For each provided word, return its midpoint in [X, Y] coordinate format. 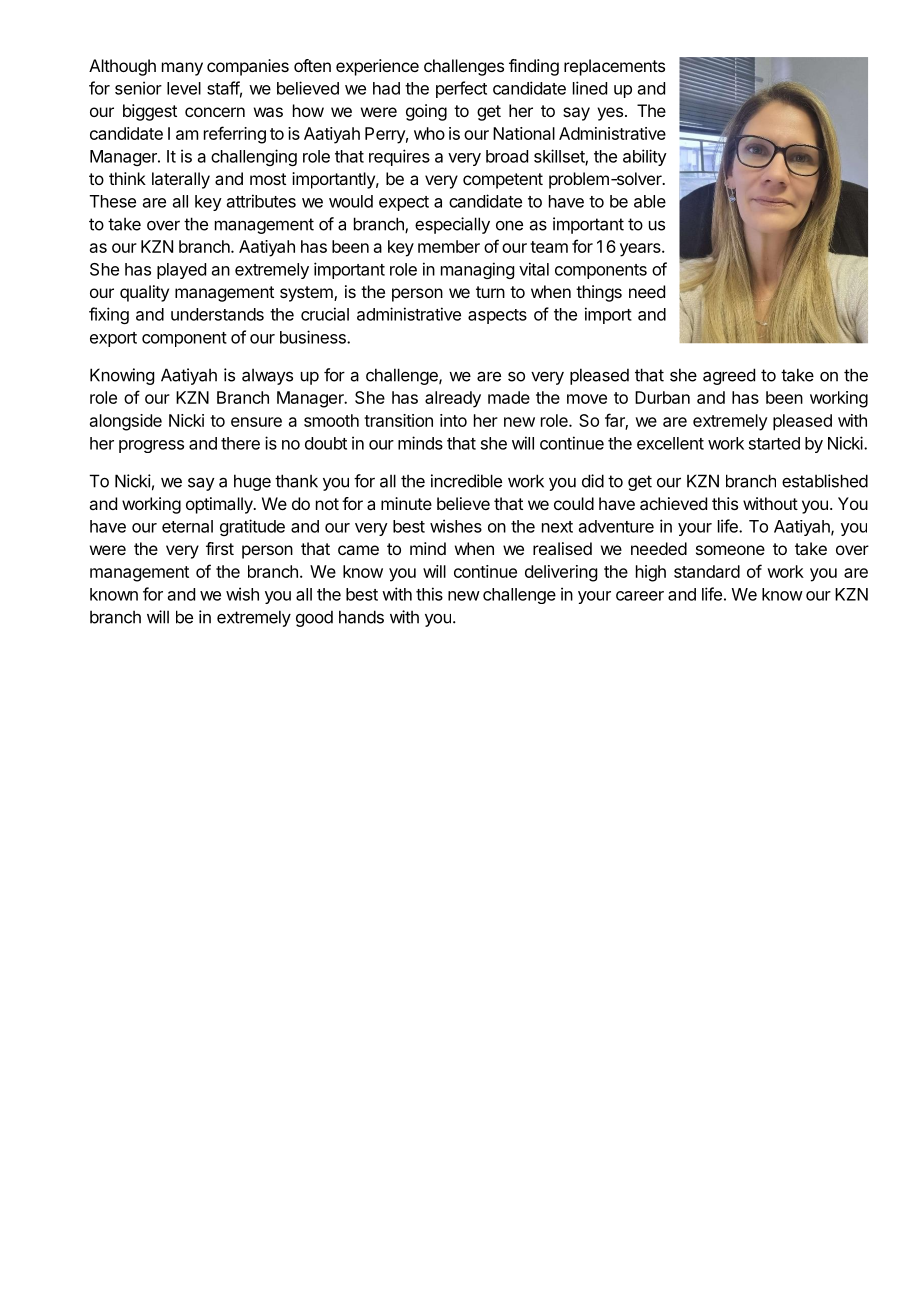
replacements [614, 67]
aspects [497, 316]
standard [707, 571]
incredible [466, 481]
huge [252, 482]
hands [361, 617]
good [314, 618]
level [184, 88]
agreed [729, 376]
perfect [461, 89]
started [774, 443]
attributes [261, 201]
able [650, 201]
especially [452, 225]
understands [217, 314]
